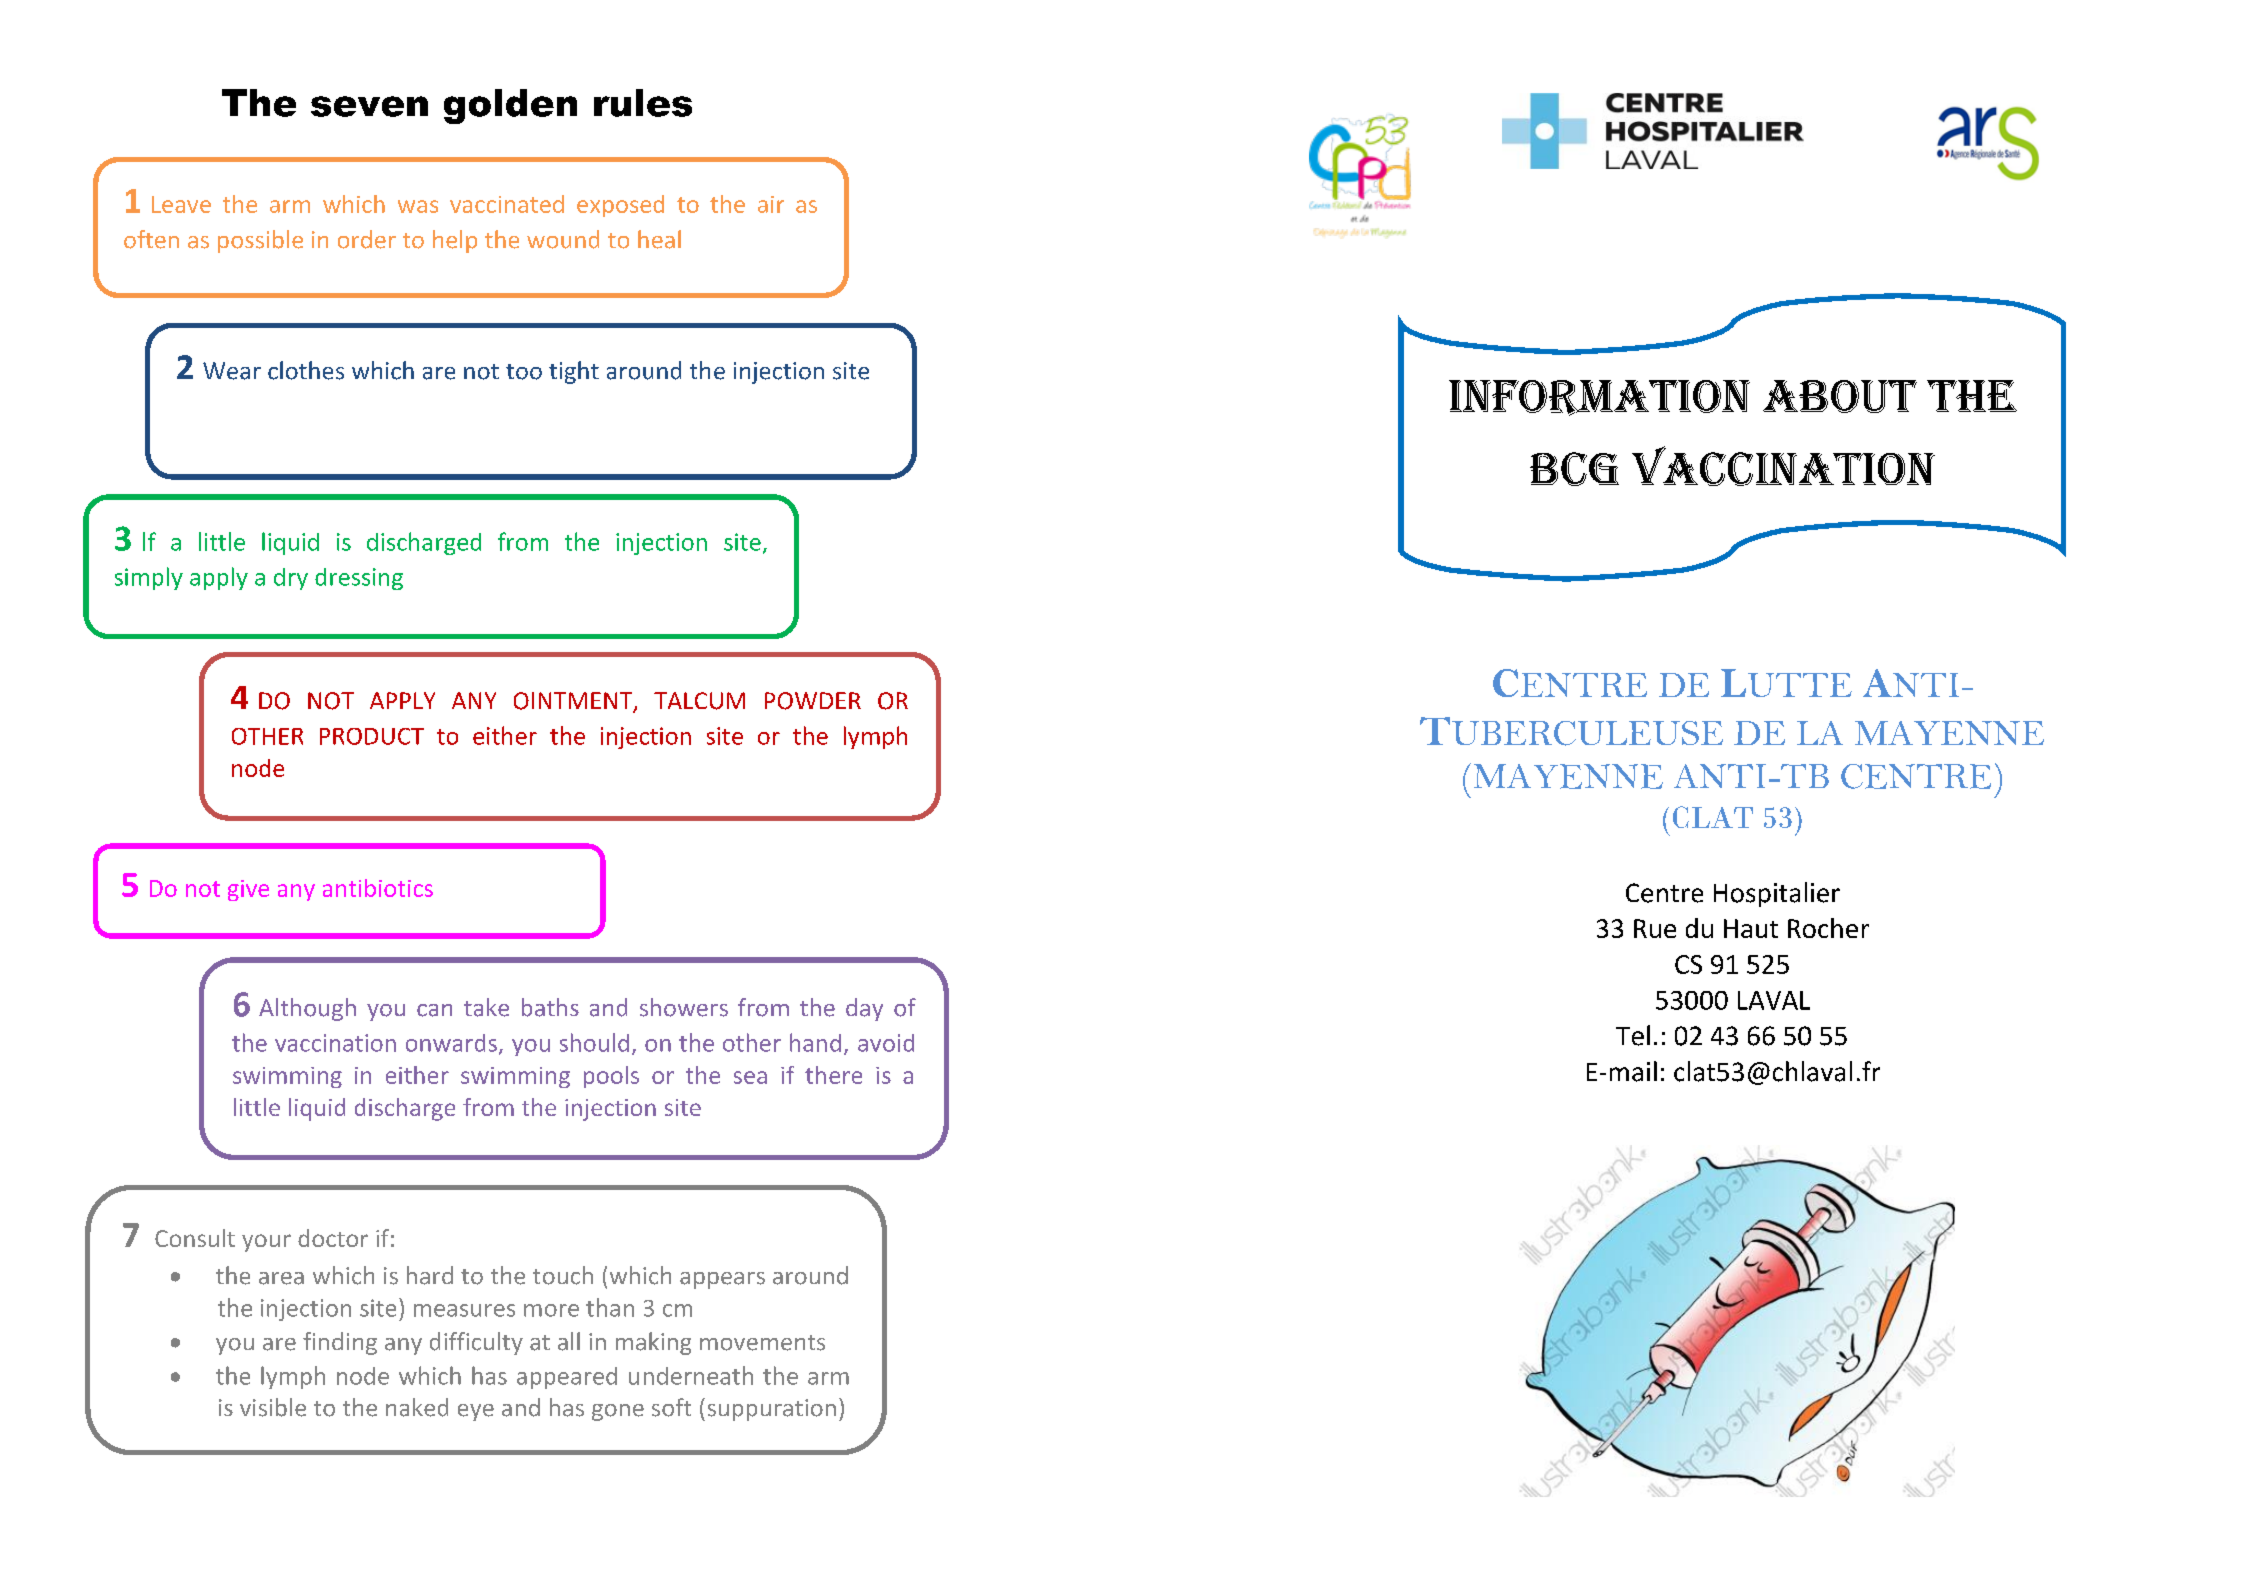 The width and height of the page is (2241, 1584). I want to click on Rue, so click(1655, 928).
